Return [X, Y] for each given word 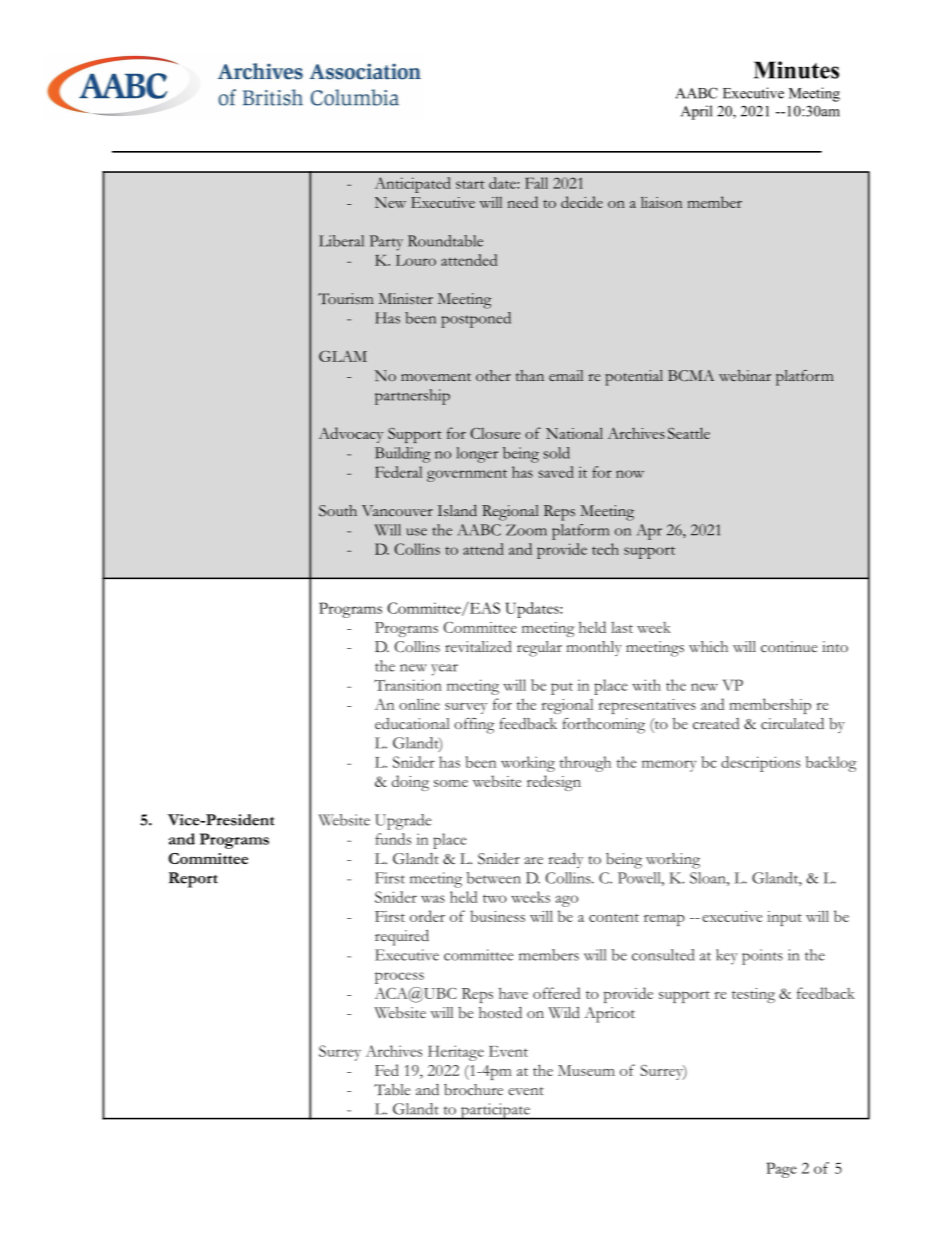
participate [495, 1111]
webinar [745, 375]
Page [781, 1170]
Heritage [456, 1053]
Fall [536, 183]
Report [193, 880]
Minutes [796, 70]
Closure [495, 433]
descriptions [760, 764]
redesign [554, 783]
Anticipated [413, 185]
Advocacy [351, 435]
